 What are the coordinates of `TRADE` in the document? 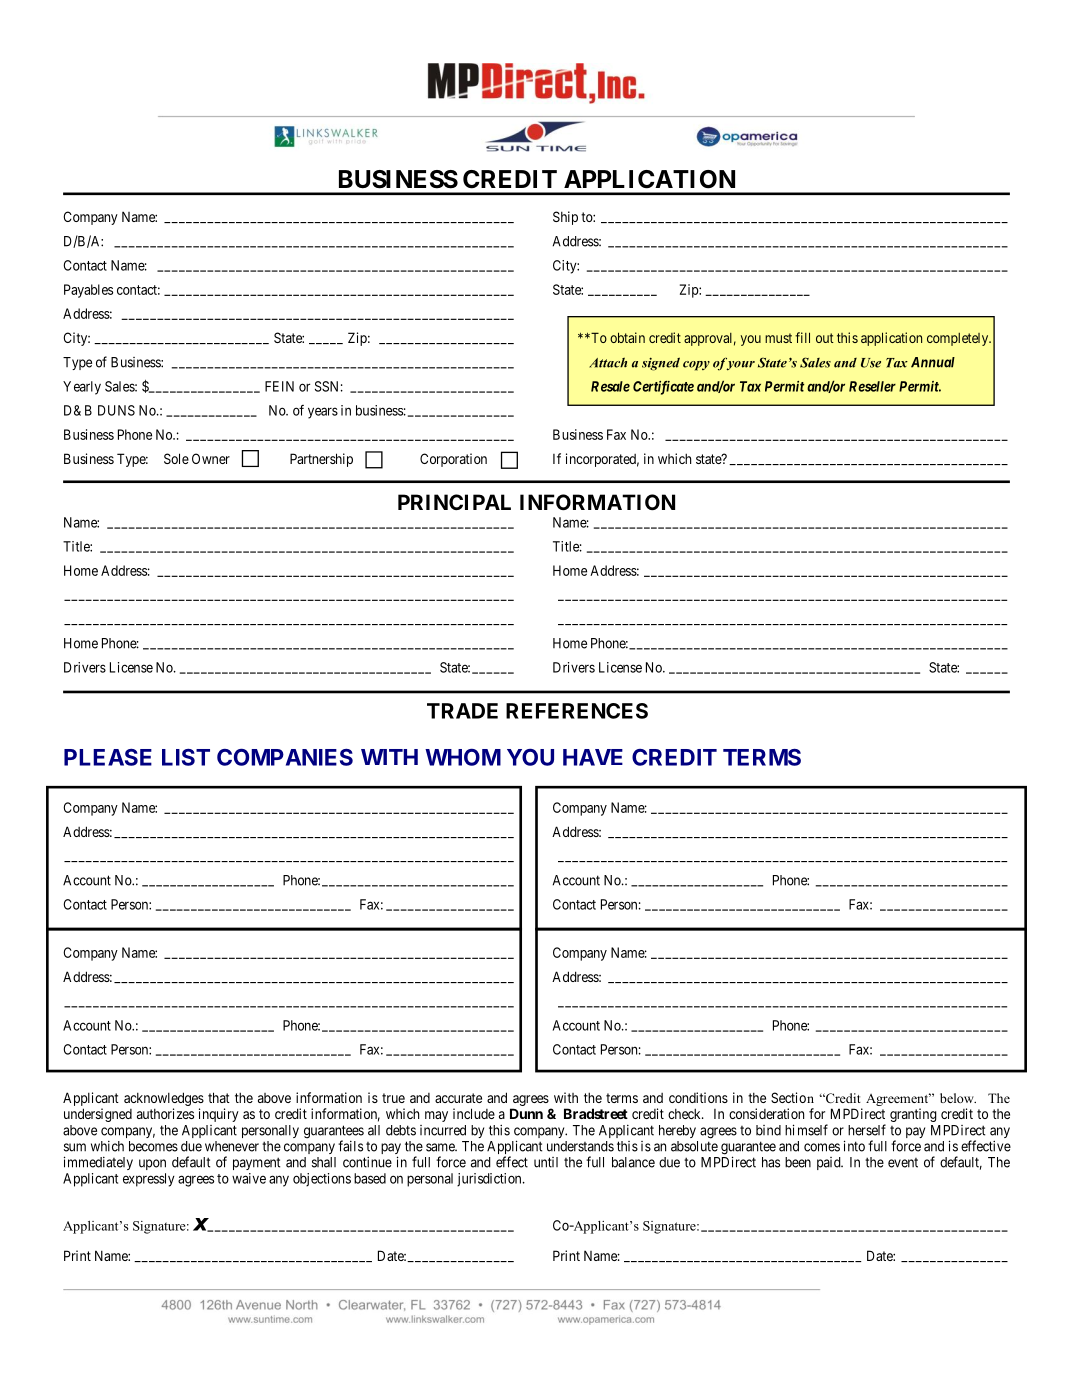 It's located at (462, 711).
